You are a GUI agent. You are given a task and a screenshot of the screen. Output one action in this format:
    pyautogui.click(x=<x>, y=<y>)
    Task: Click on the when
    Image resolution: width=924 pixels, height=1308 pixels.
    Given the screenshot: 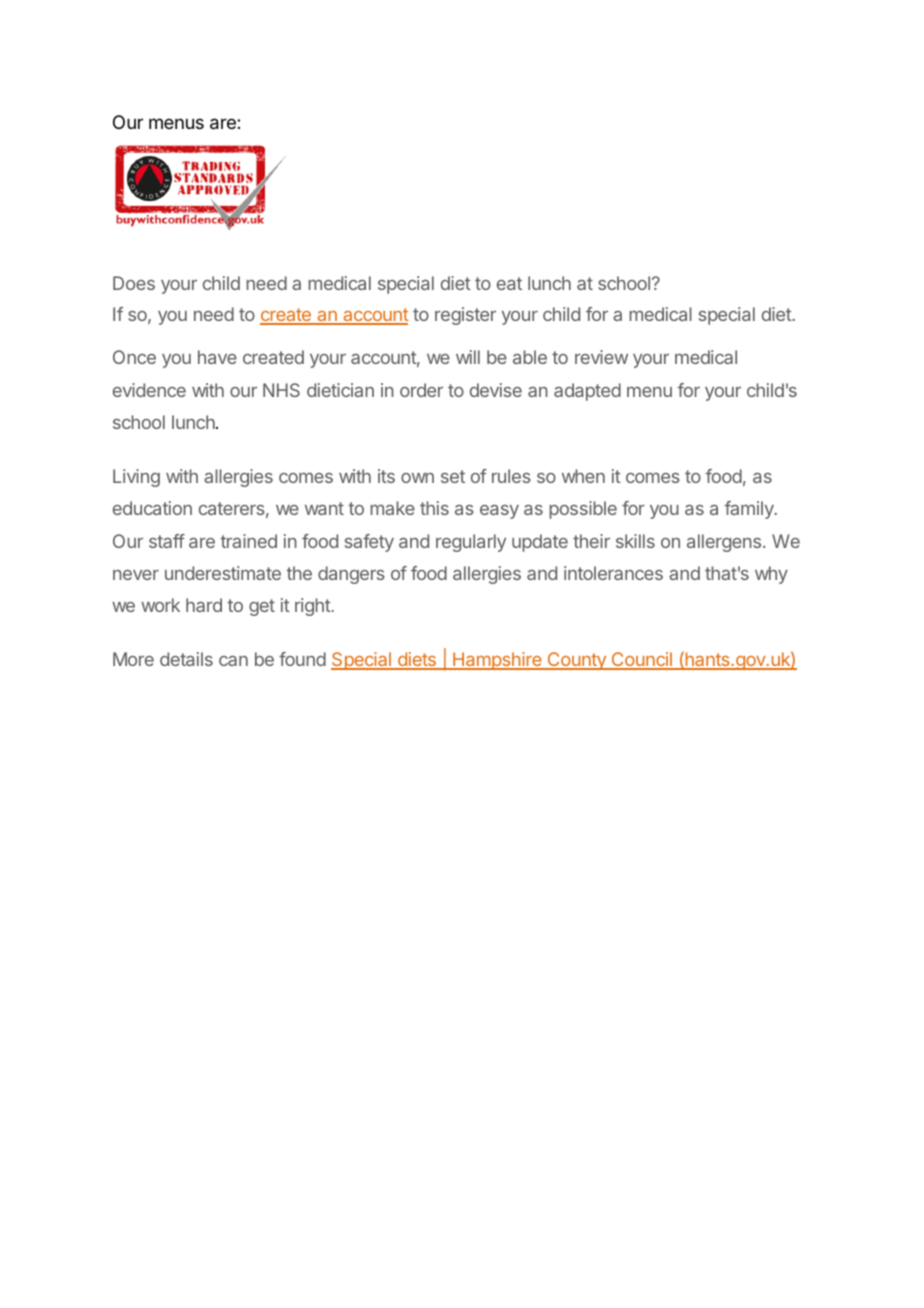 What is the action you would take?
    pyautogui.click(x=583, y=476)
